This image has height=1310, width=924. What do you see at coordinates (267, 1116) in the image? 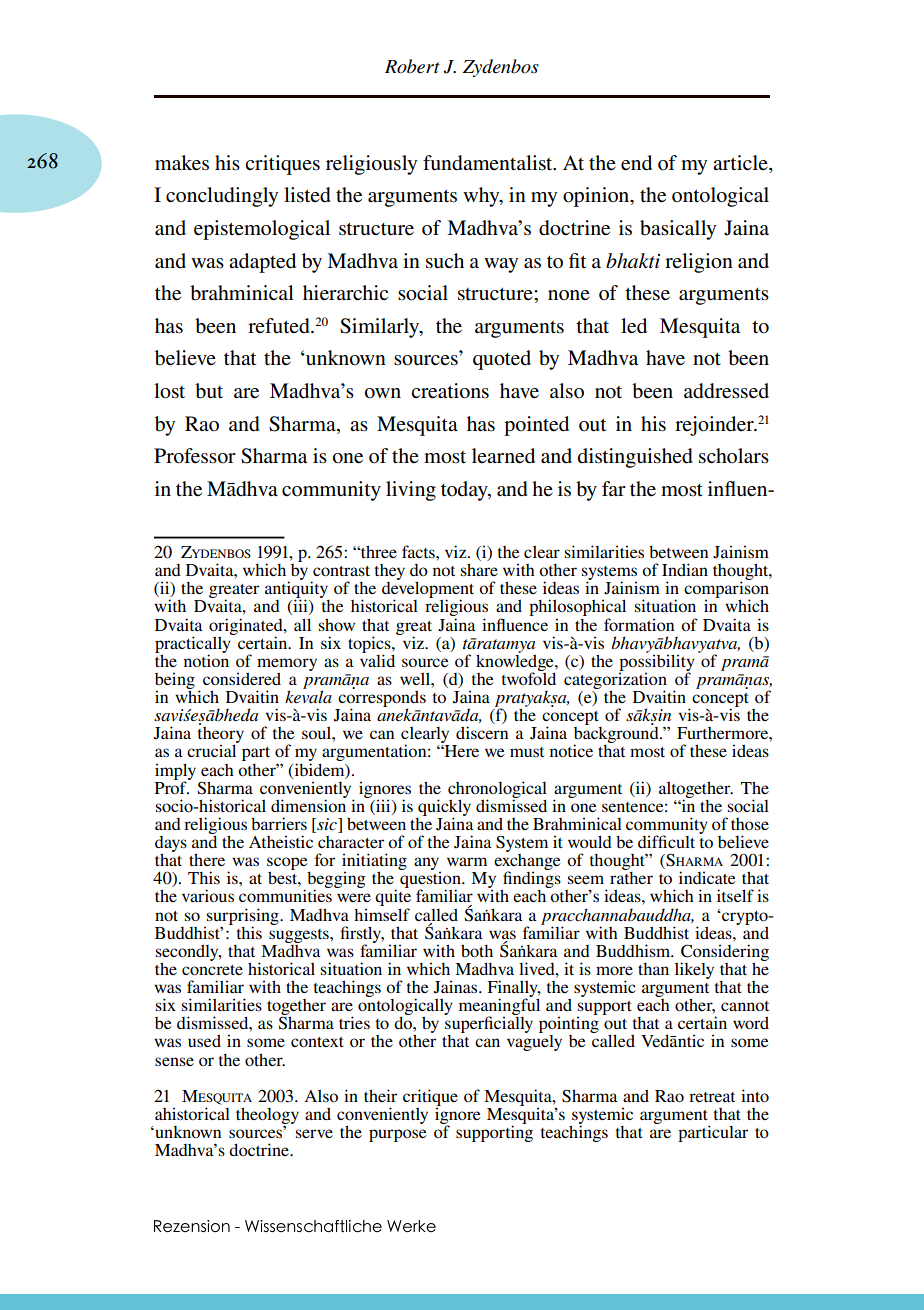
I see `theology` at bounding box center [267, 1116].
